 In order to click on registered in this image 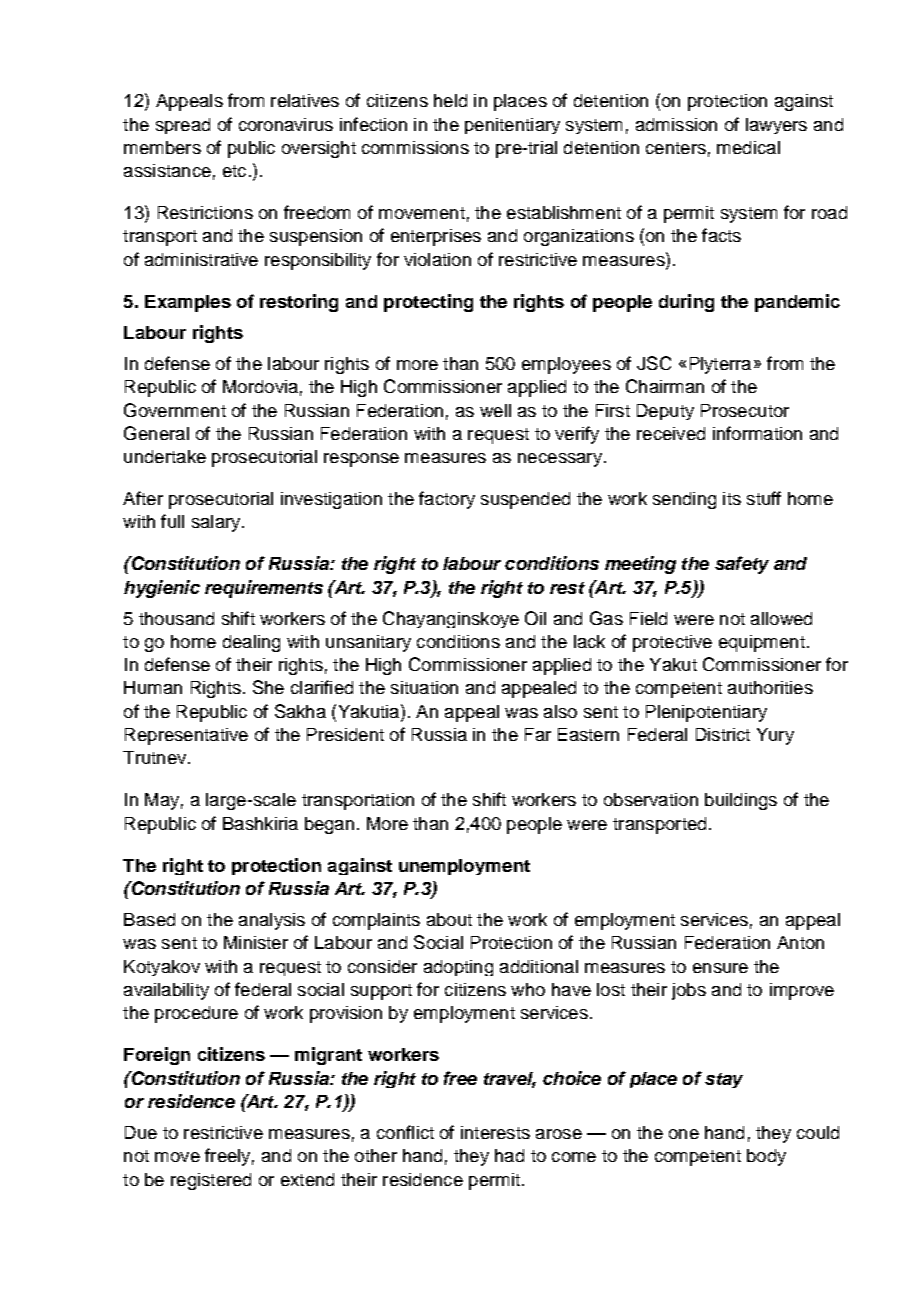, I will do `click(211, 1181)`.
